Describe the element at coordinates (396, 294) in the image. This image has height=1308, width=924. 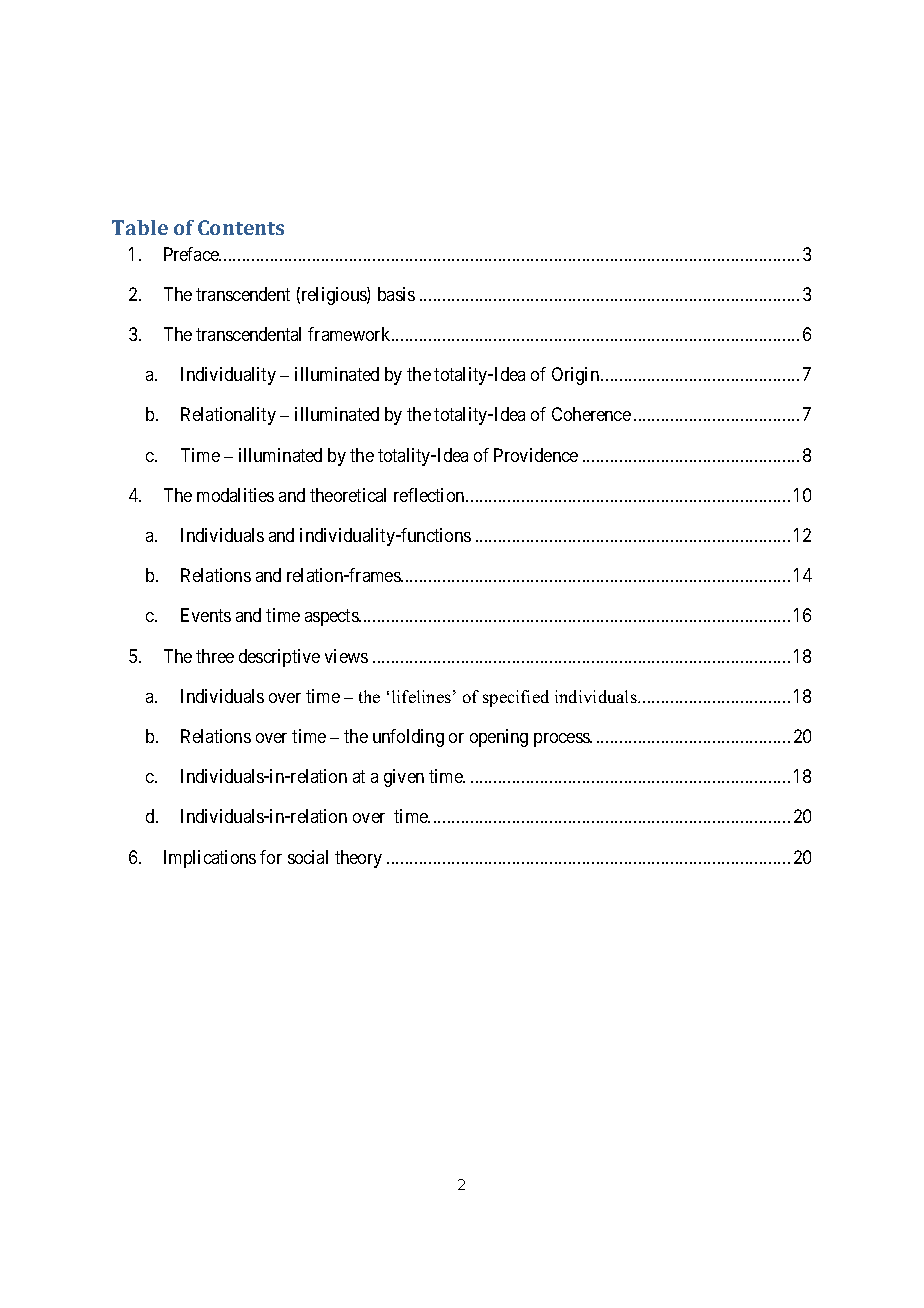
I see `basis` at that location.
